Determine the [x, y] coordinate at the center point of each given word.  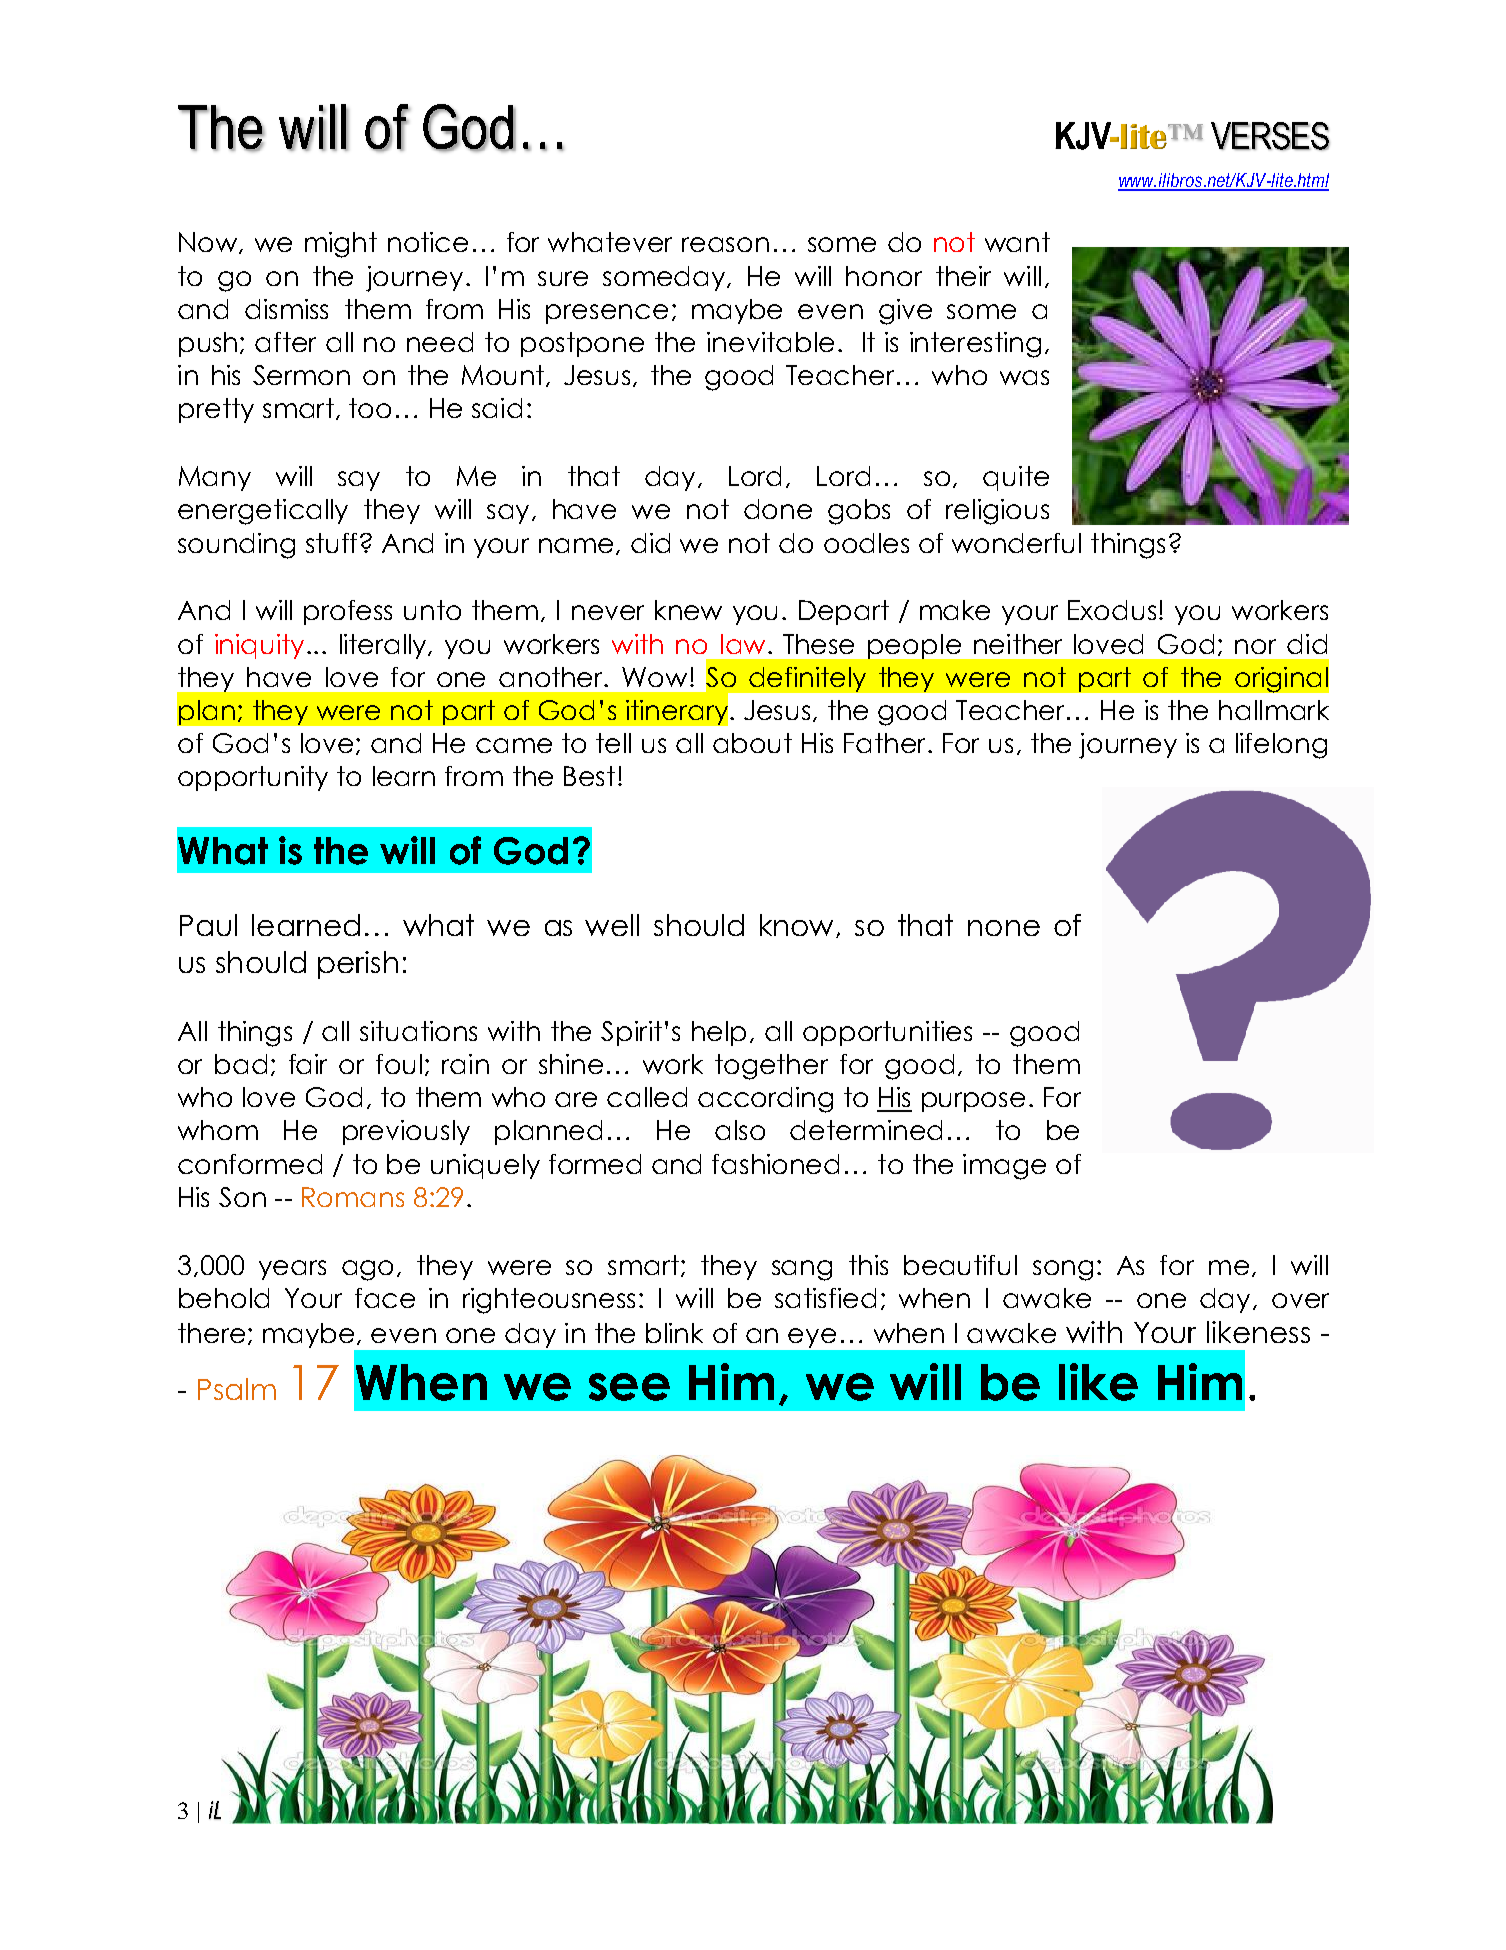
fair [308, 1064]
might [341, 245]
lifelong [1281, 746]
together [771, 1067]
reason [725, 244]
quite [1016, 478]
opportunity [253, 778]
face [385, 1298]
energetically [263, 512]
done [778, 509]
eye [812, 1338]
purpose [973, 1102]
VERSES [1270, 136]
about [752, 743]
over [1300, 1300]
